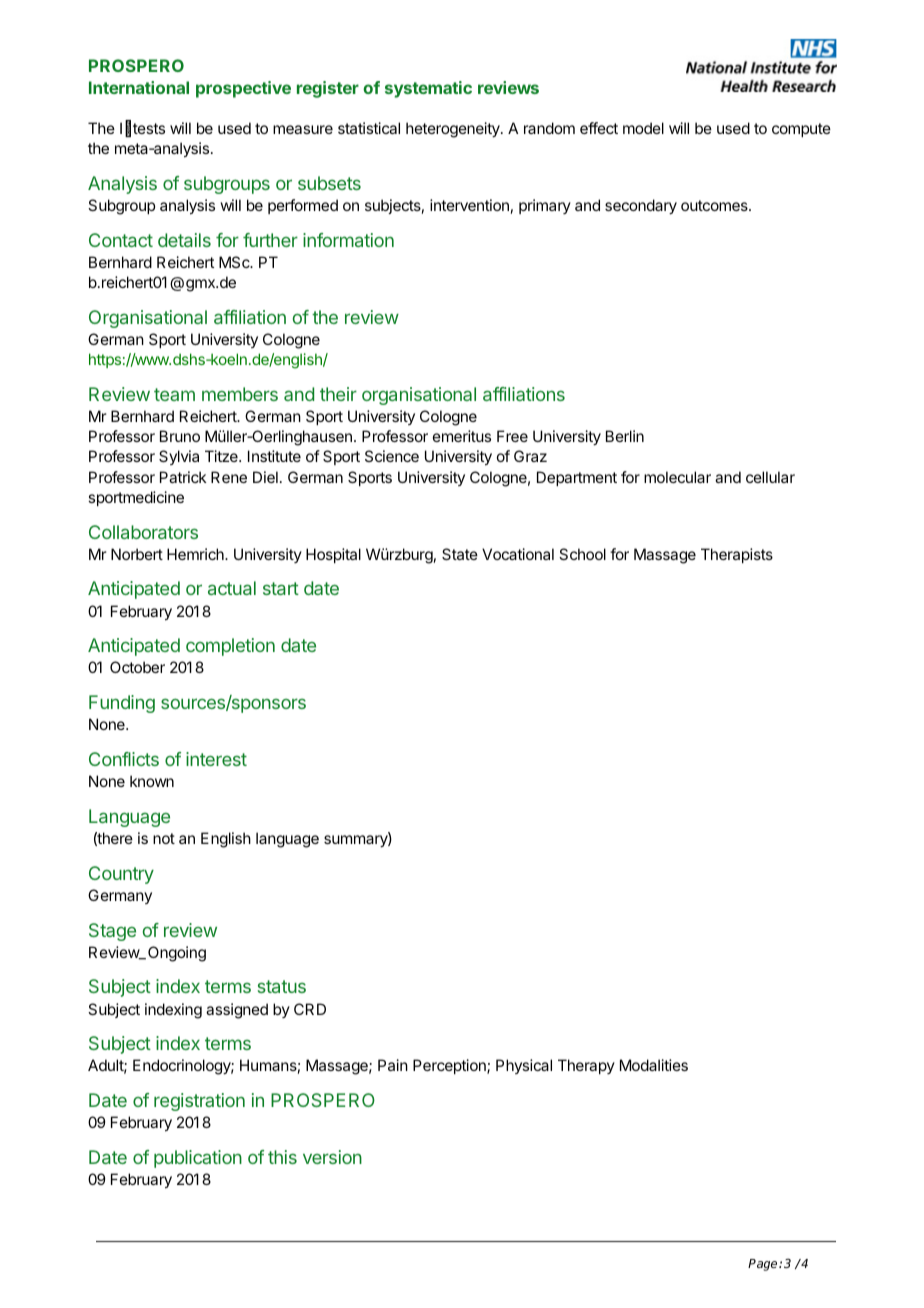  Describe the element at coordinates (454, 130) in the page. I see `heterogeneity` at that location.
